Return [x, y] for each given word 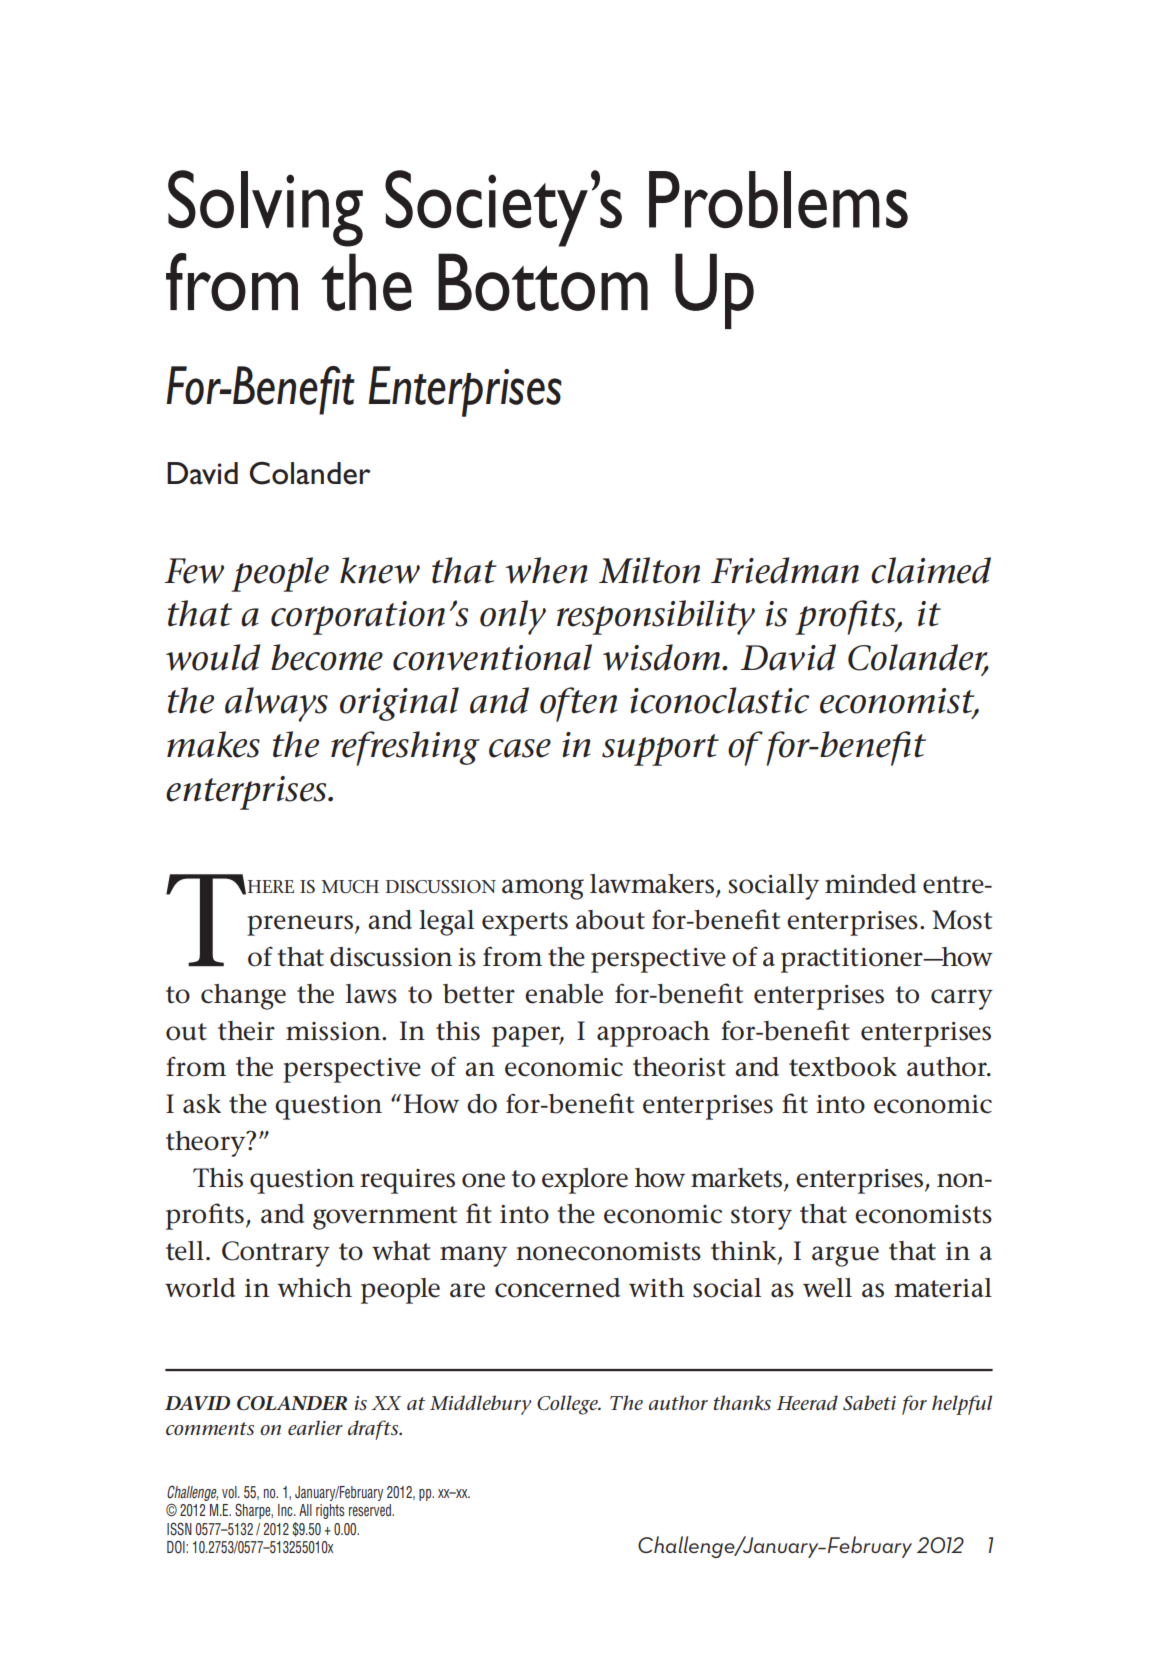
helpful [962, 1405]
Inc [286, 1510]
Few [194, 571]
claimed [931, 570]
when [546, 570]
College [568, 1405]
